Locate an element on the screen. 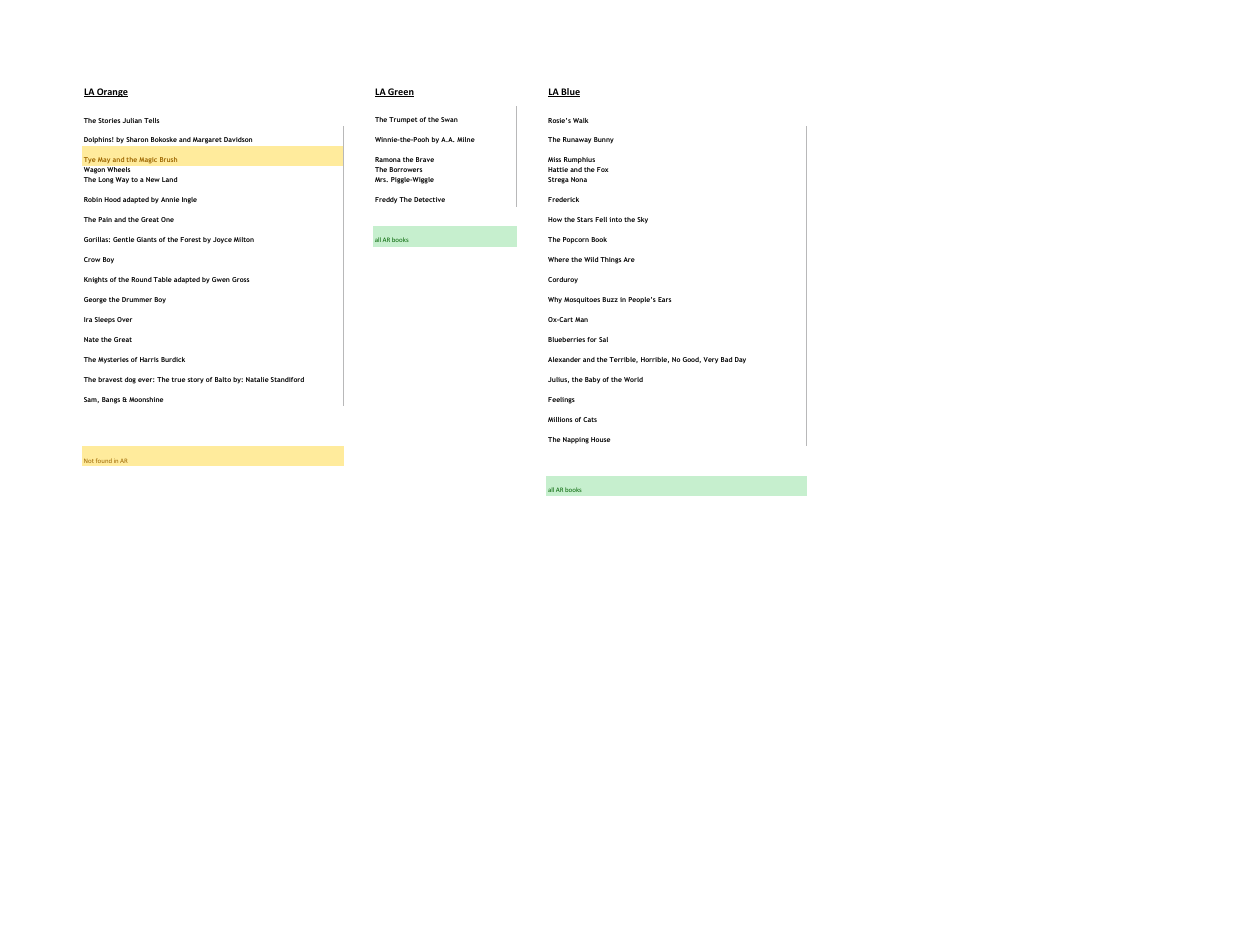 The width and height of the screenshot is (1233, 952). World is located at coordinates (633, 379).
